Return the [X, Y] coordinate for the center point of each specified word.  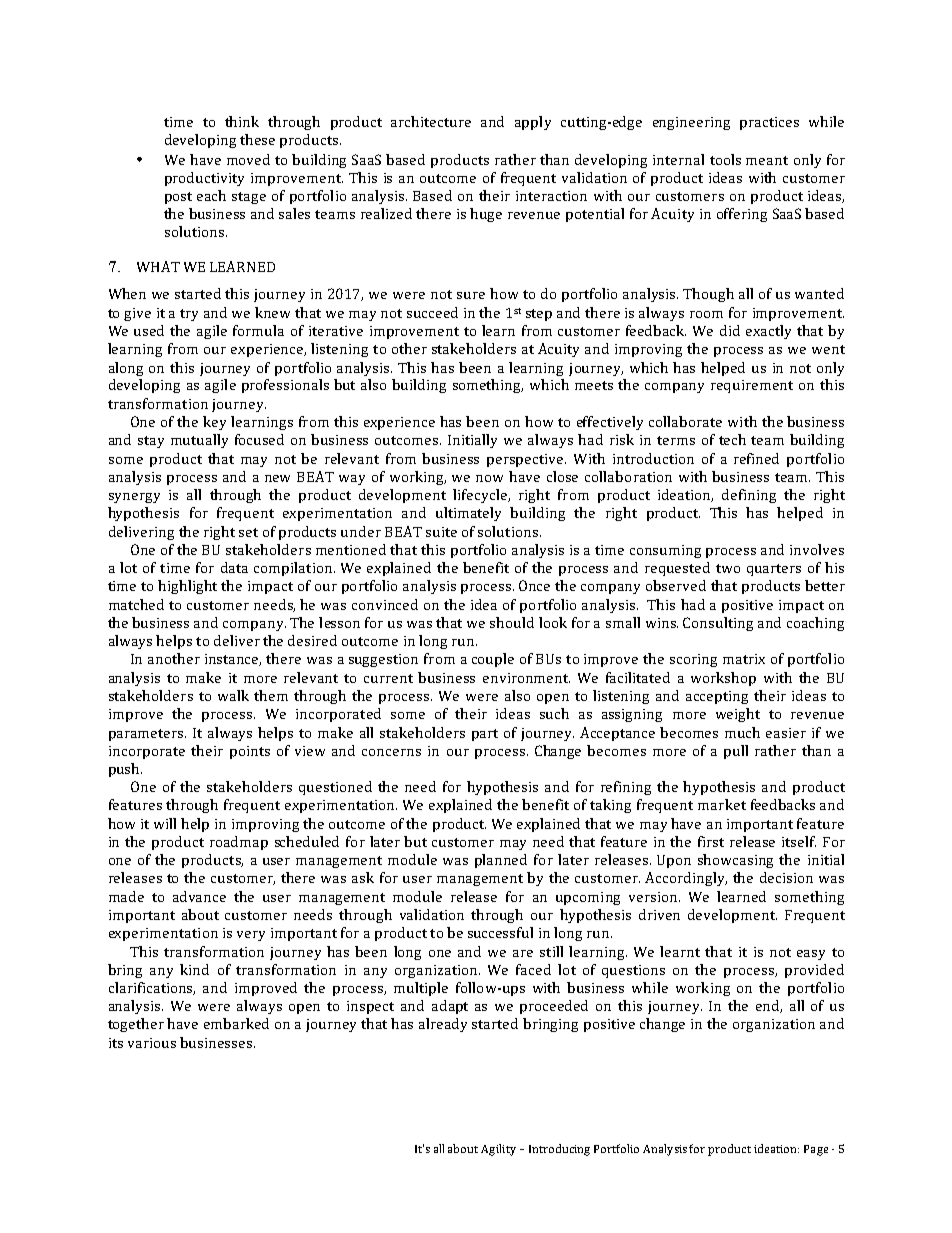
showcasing [735, 861]
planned [501, 861]
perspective [526, 460]
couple [493, 660]
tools [725, 159]
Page [816, 1150]
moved [248, 159]
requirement [752, 386]
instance [233, 660]
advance [199, 896]
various [152, 1043]
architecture [431, 121]
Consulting [718, 624]
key [214, 423]
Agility [498, 1150]
